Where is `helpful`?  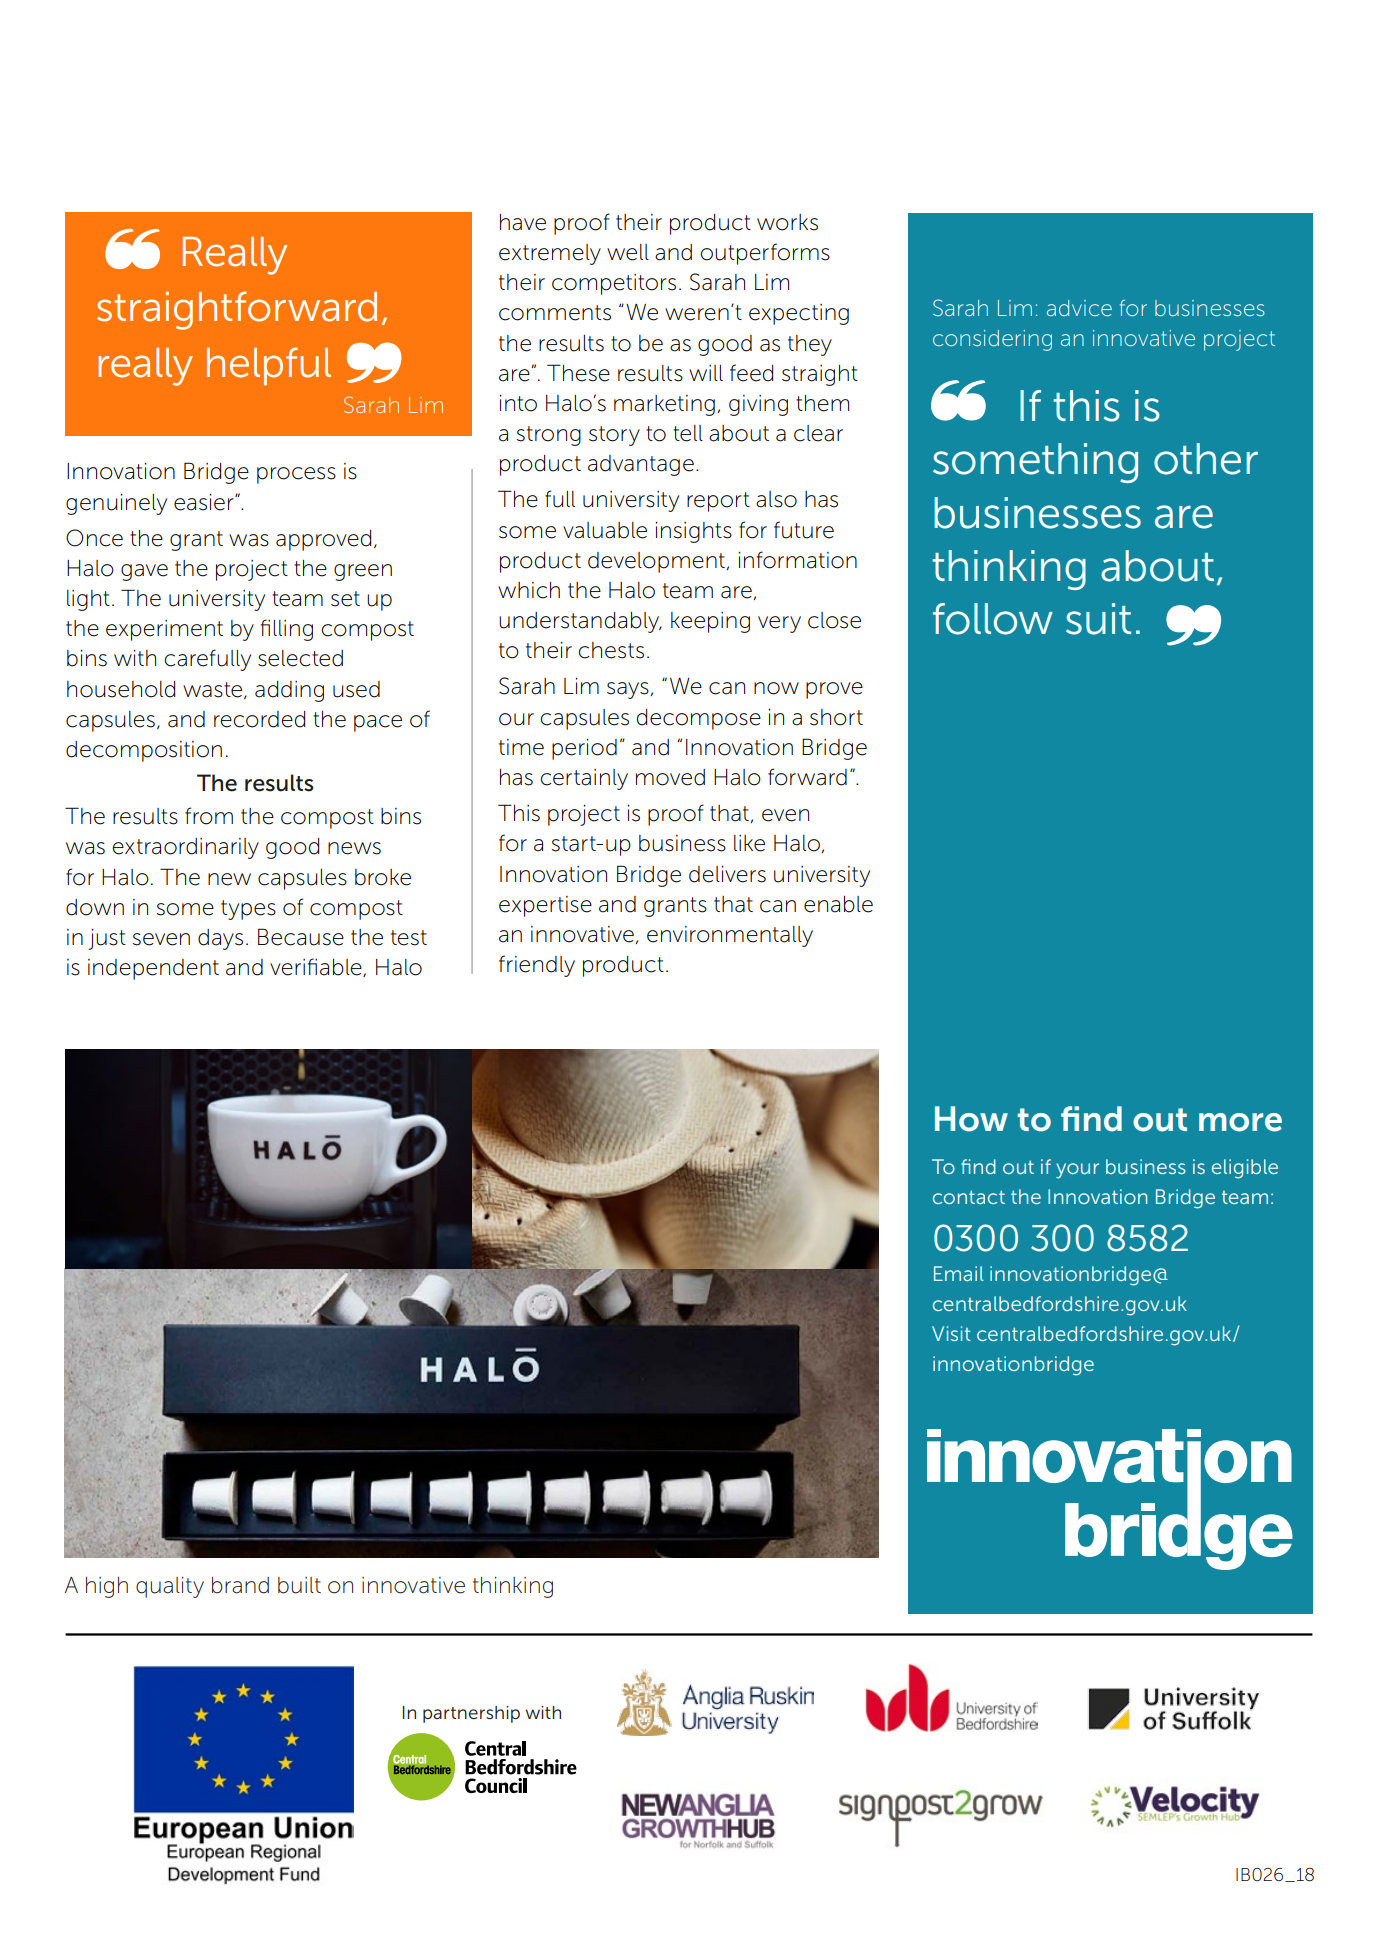 helpful is located at coordinates (269, 366).
